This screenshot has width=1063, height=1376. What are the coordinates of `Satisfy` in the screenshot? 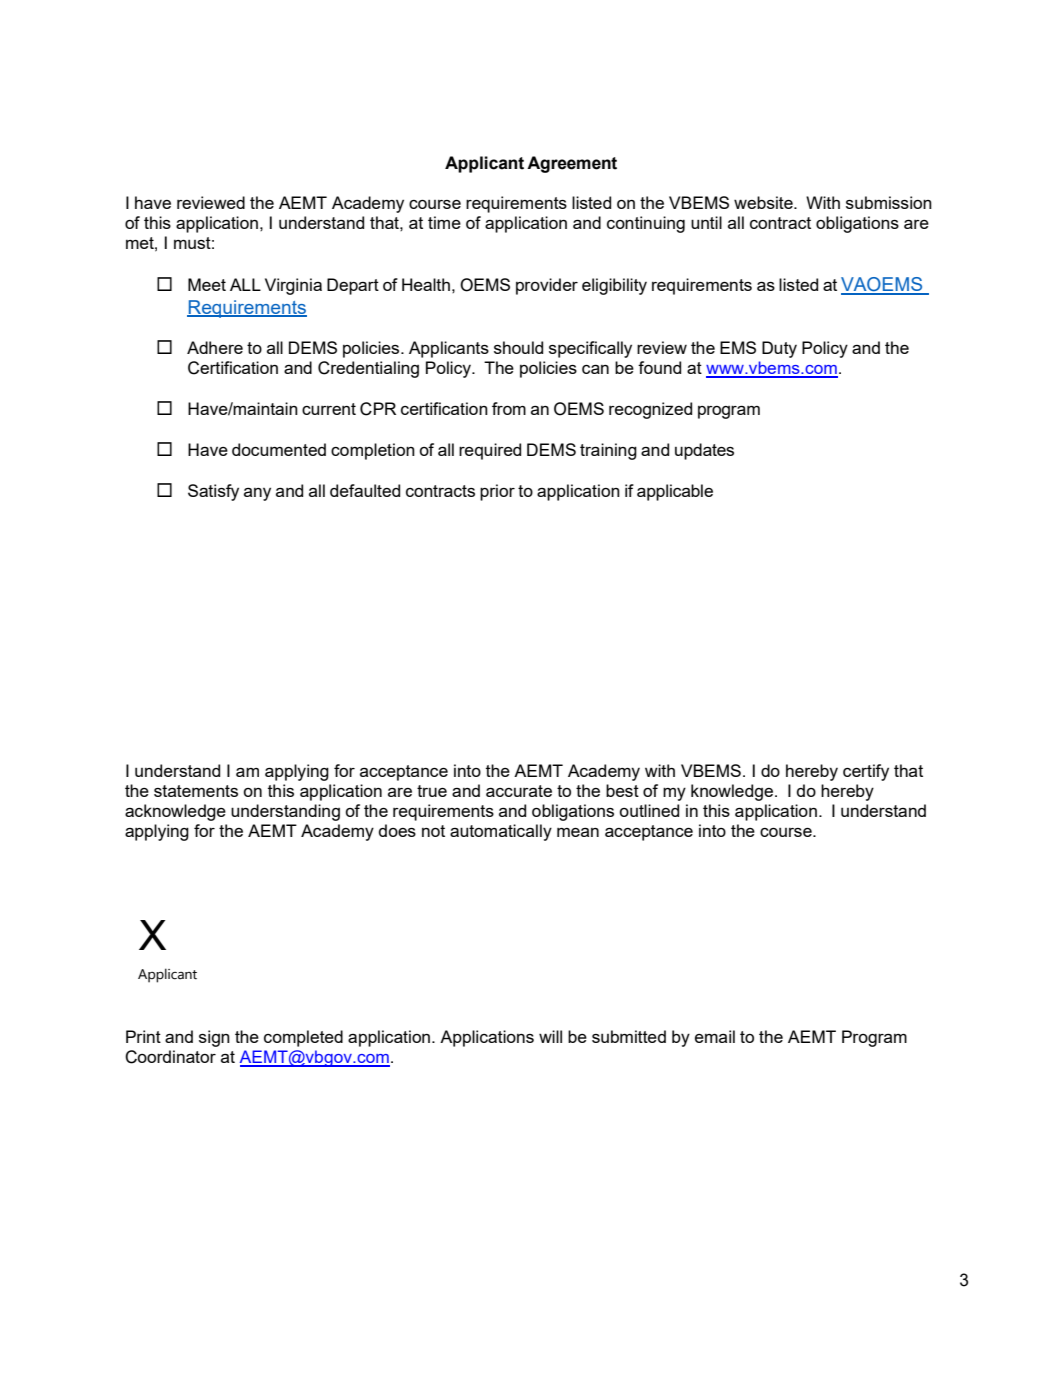 It's located at (213, 492).
